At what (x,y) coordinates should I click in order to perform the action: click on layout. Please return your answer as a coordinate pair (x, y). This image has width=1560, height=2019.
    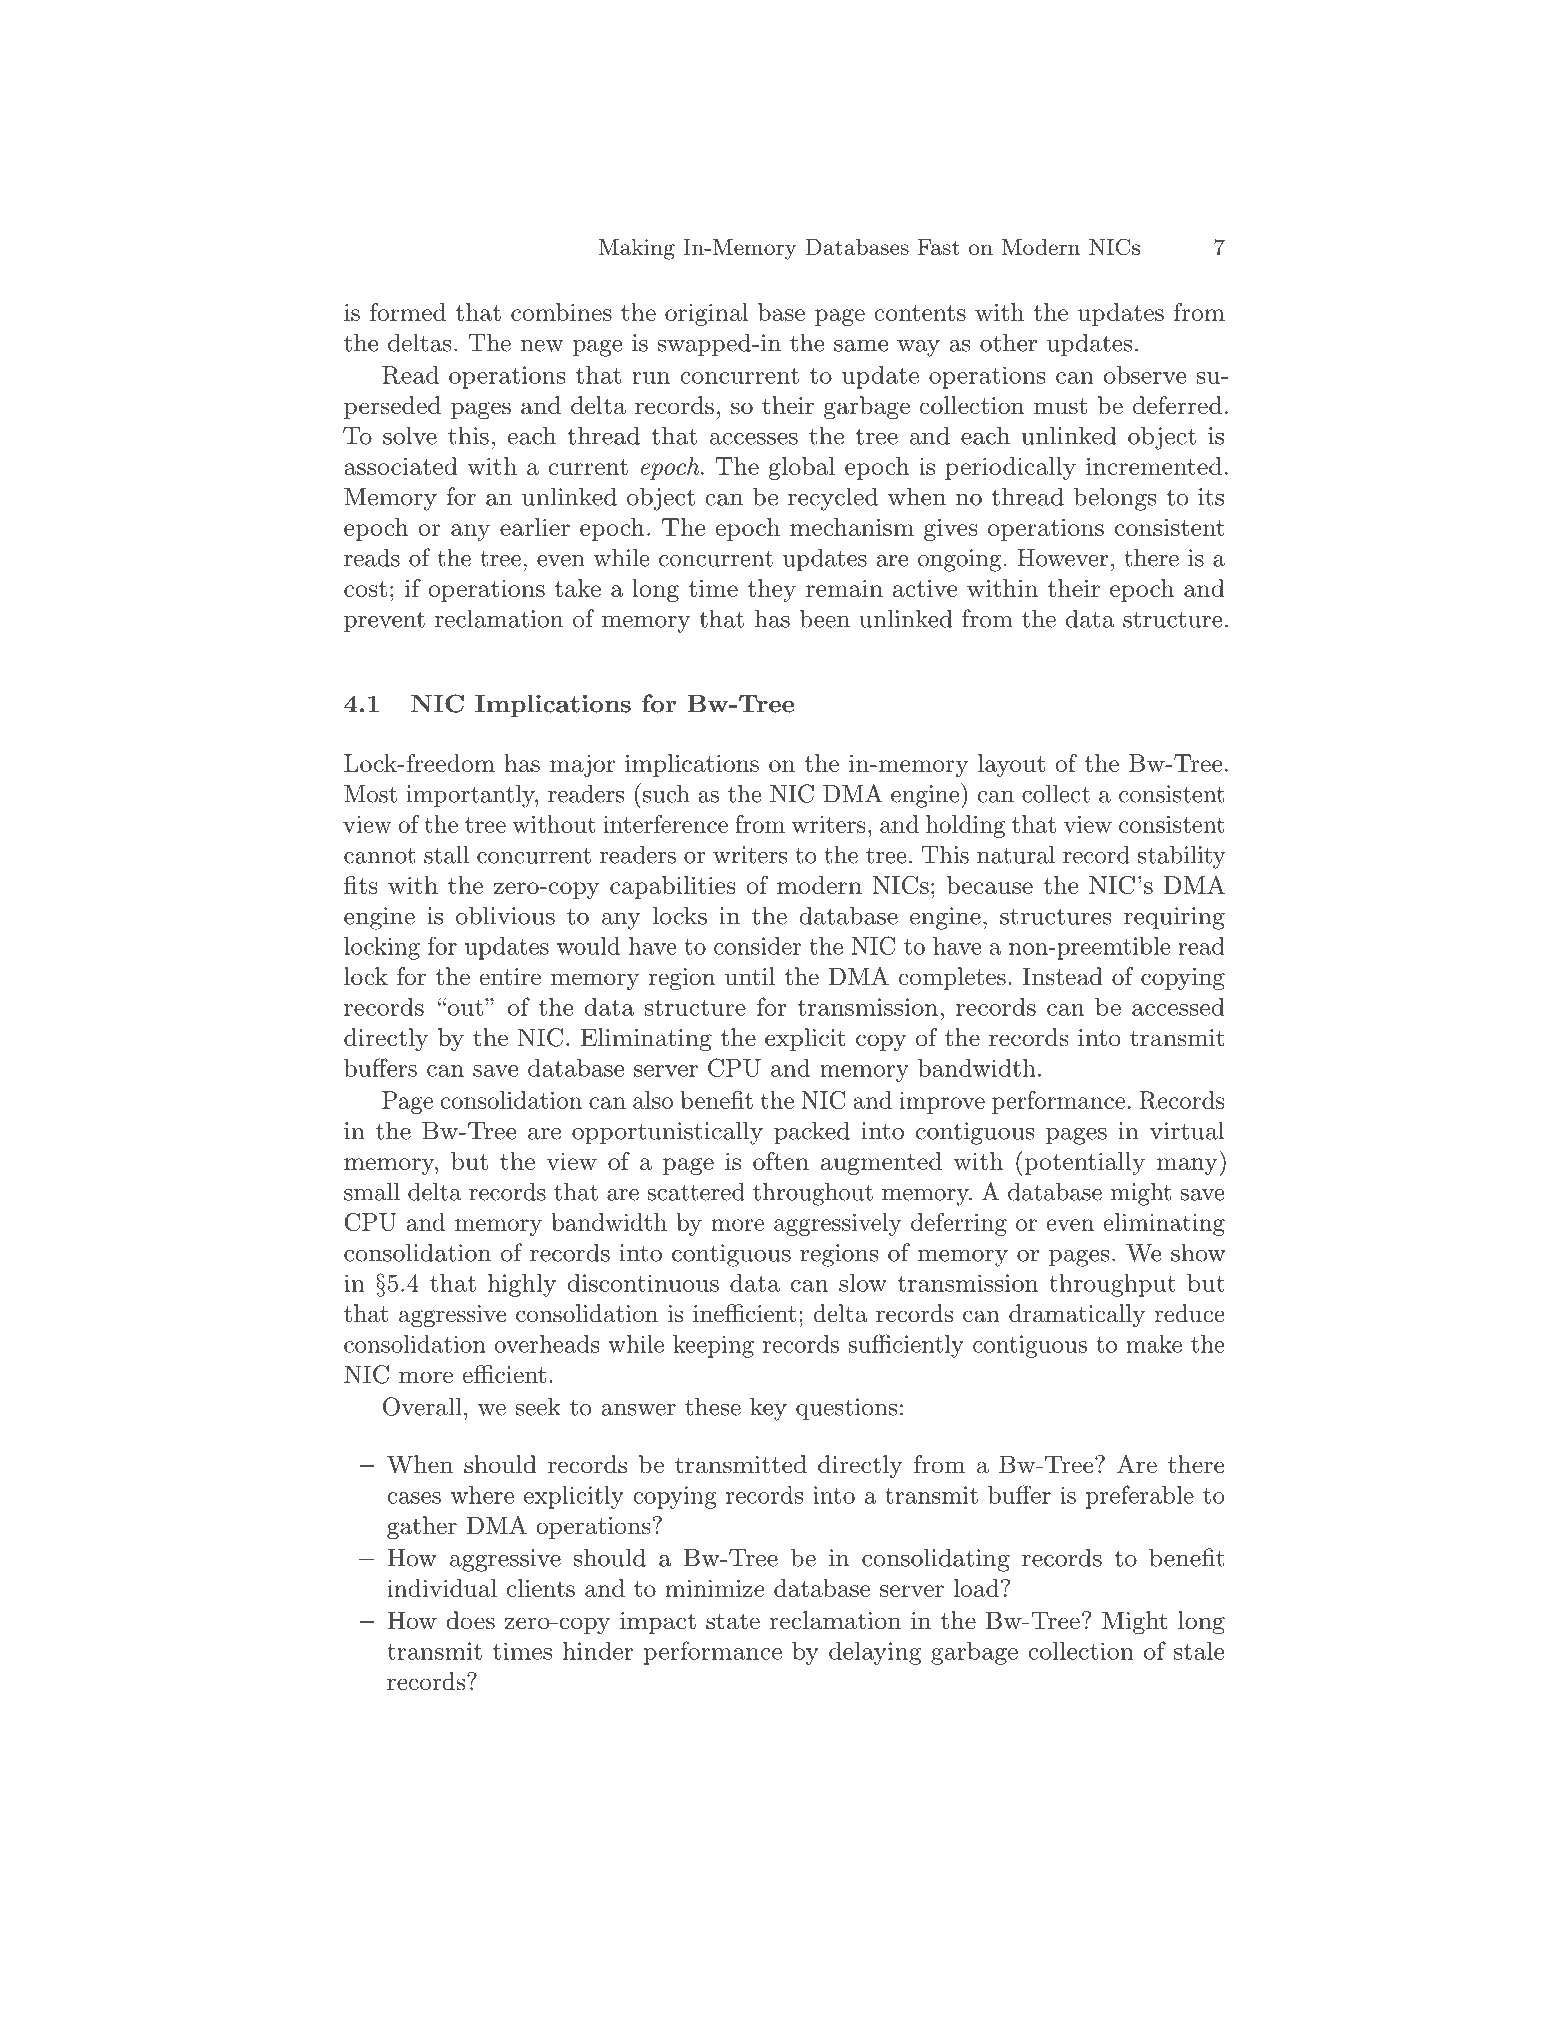
    Looking at the image, I should click on (1011, 765).
